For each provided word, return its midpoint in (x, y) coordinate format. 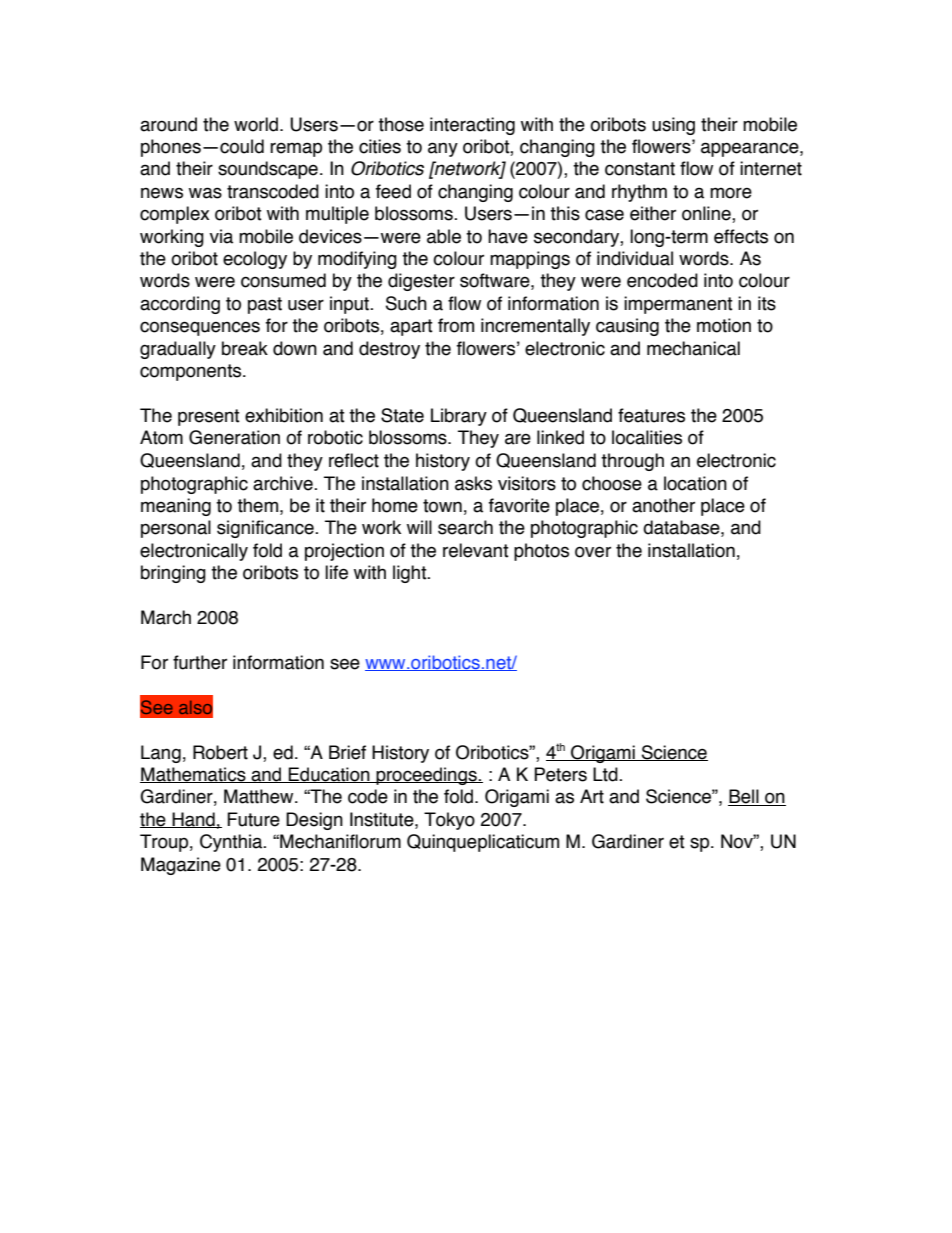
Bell (744, 797)
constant (640, 169)
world (257, 124)
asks (473, 483)
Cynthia (232, 843)
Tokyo (449, 821)
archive (284, 483)
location (695, 483)
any (443, 149)
